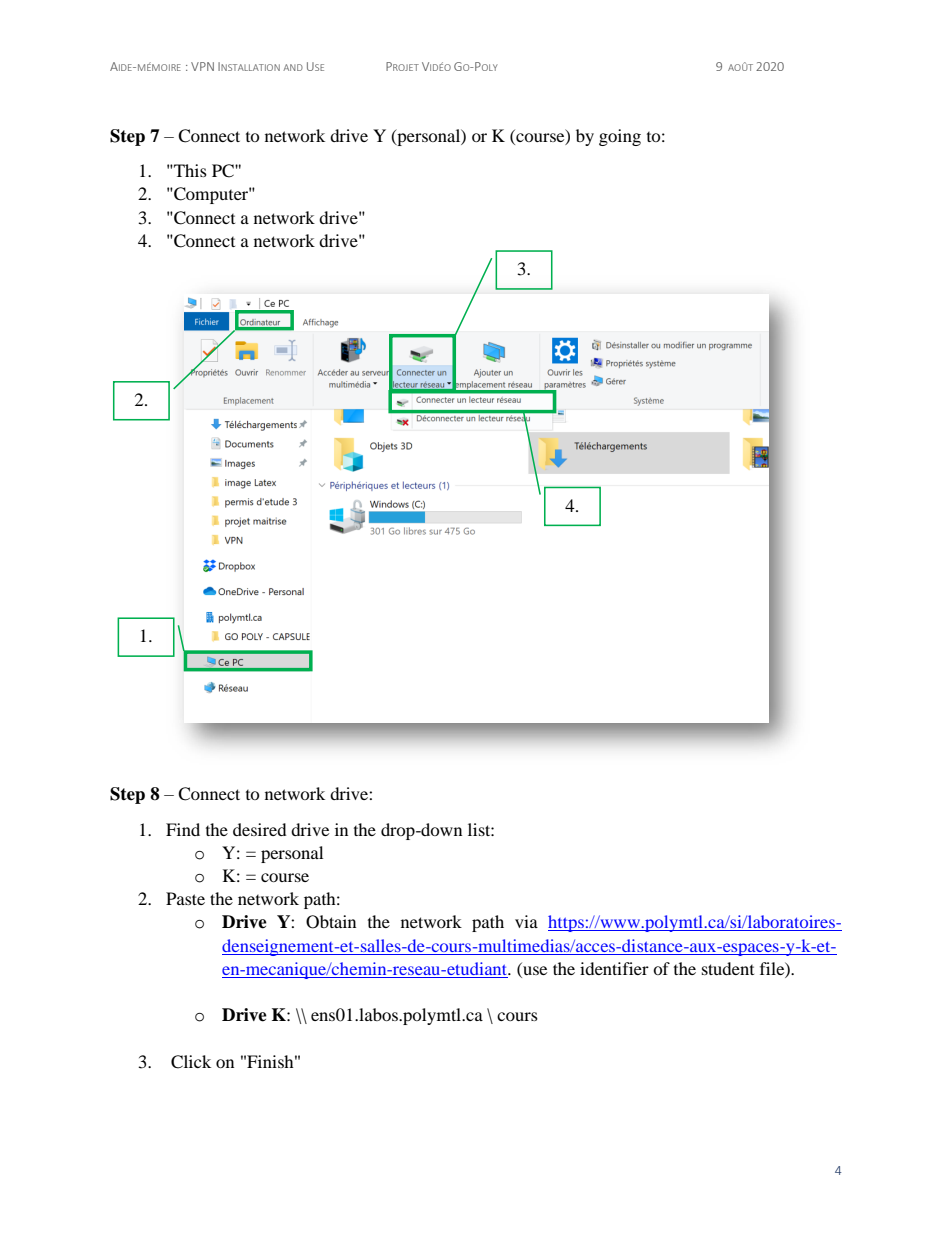 The height and width of the screenshot is (1233, 952). I want to click on via, so click(526, 921).
